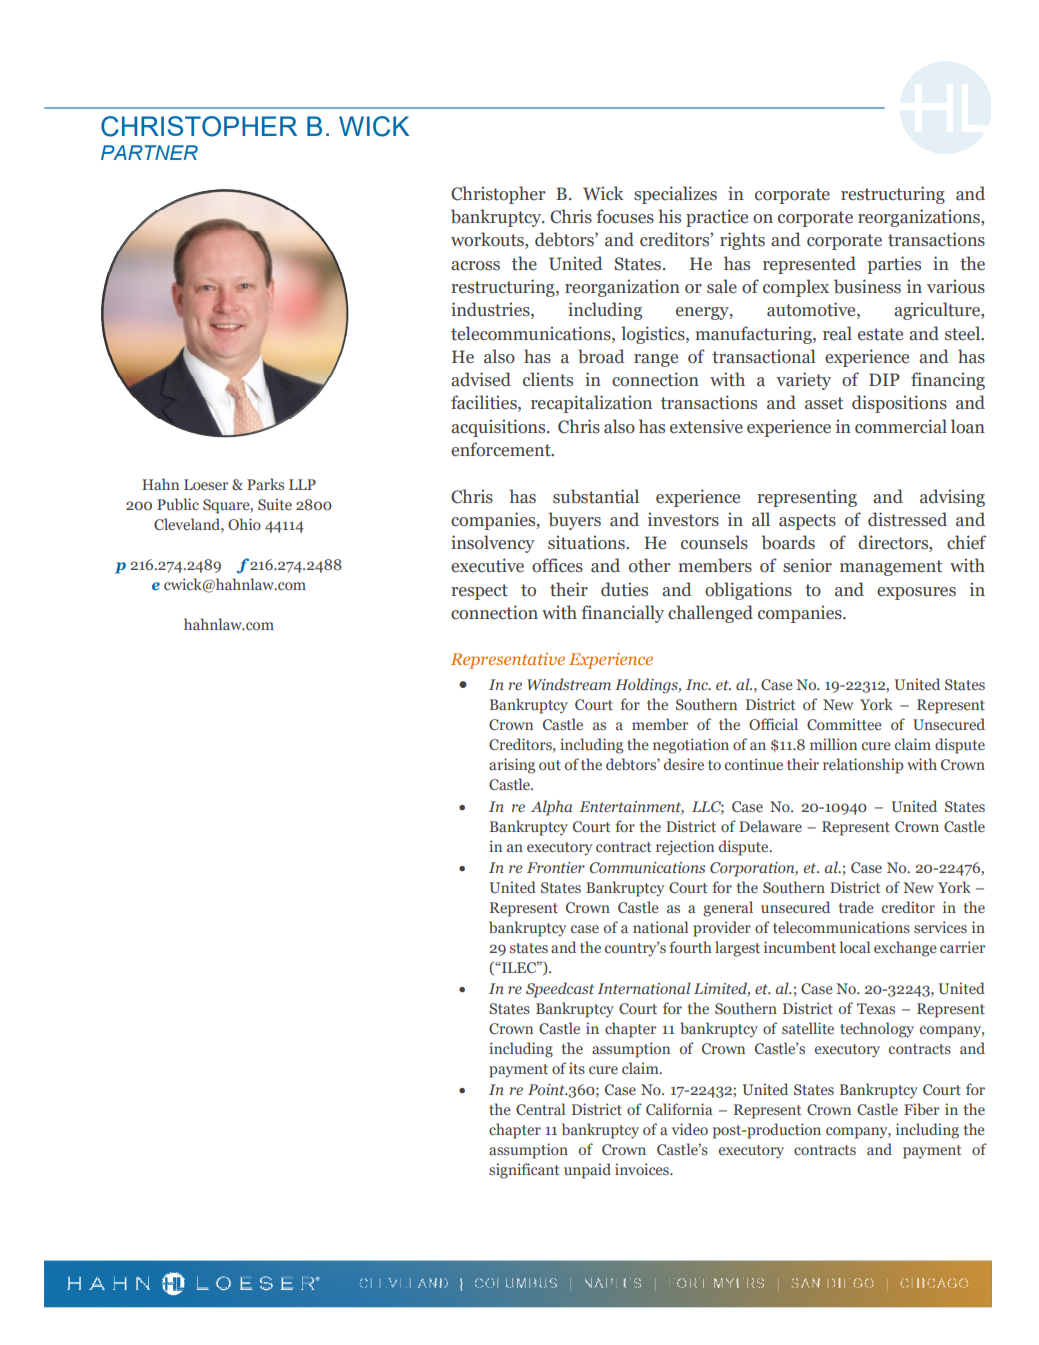 Image resolution: width=1039 pixels, height=1345 pixels. Describe the element at coordinates (894, 265) in the screenshot. I see `parties` at that location.
